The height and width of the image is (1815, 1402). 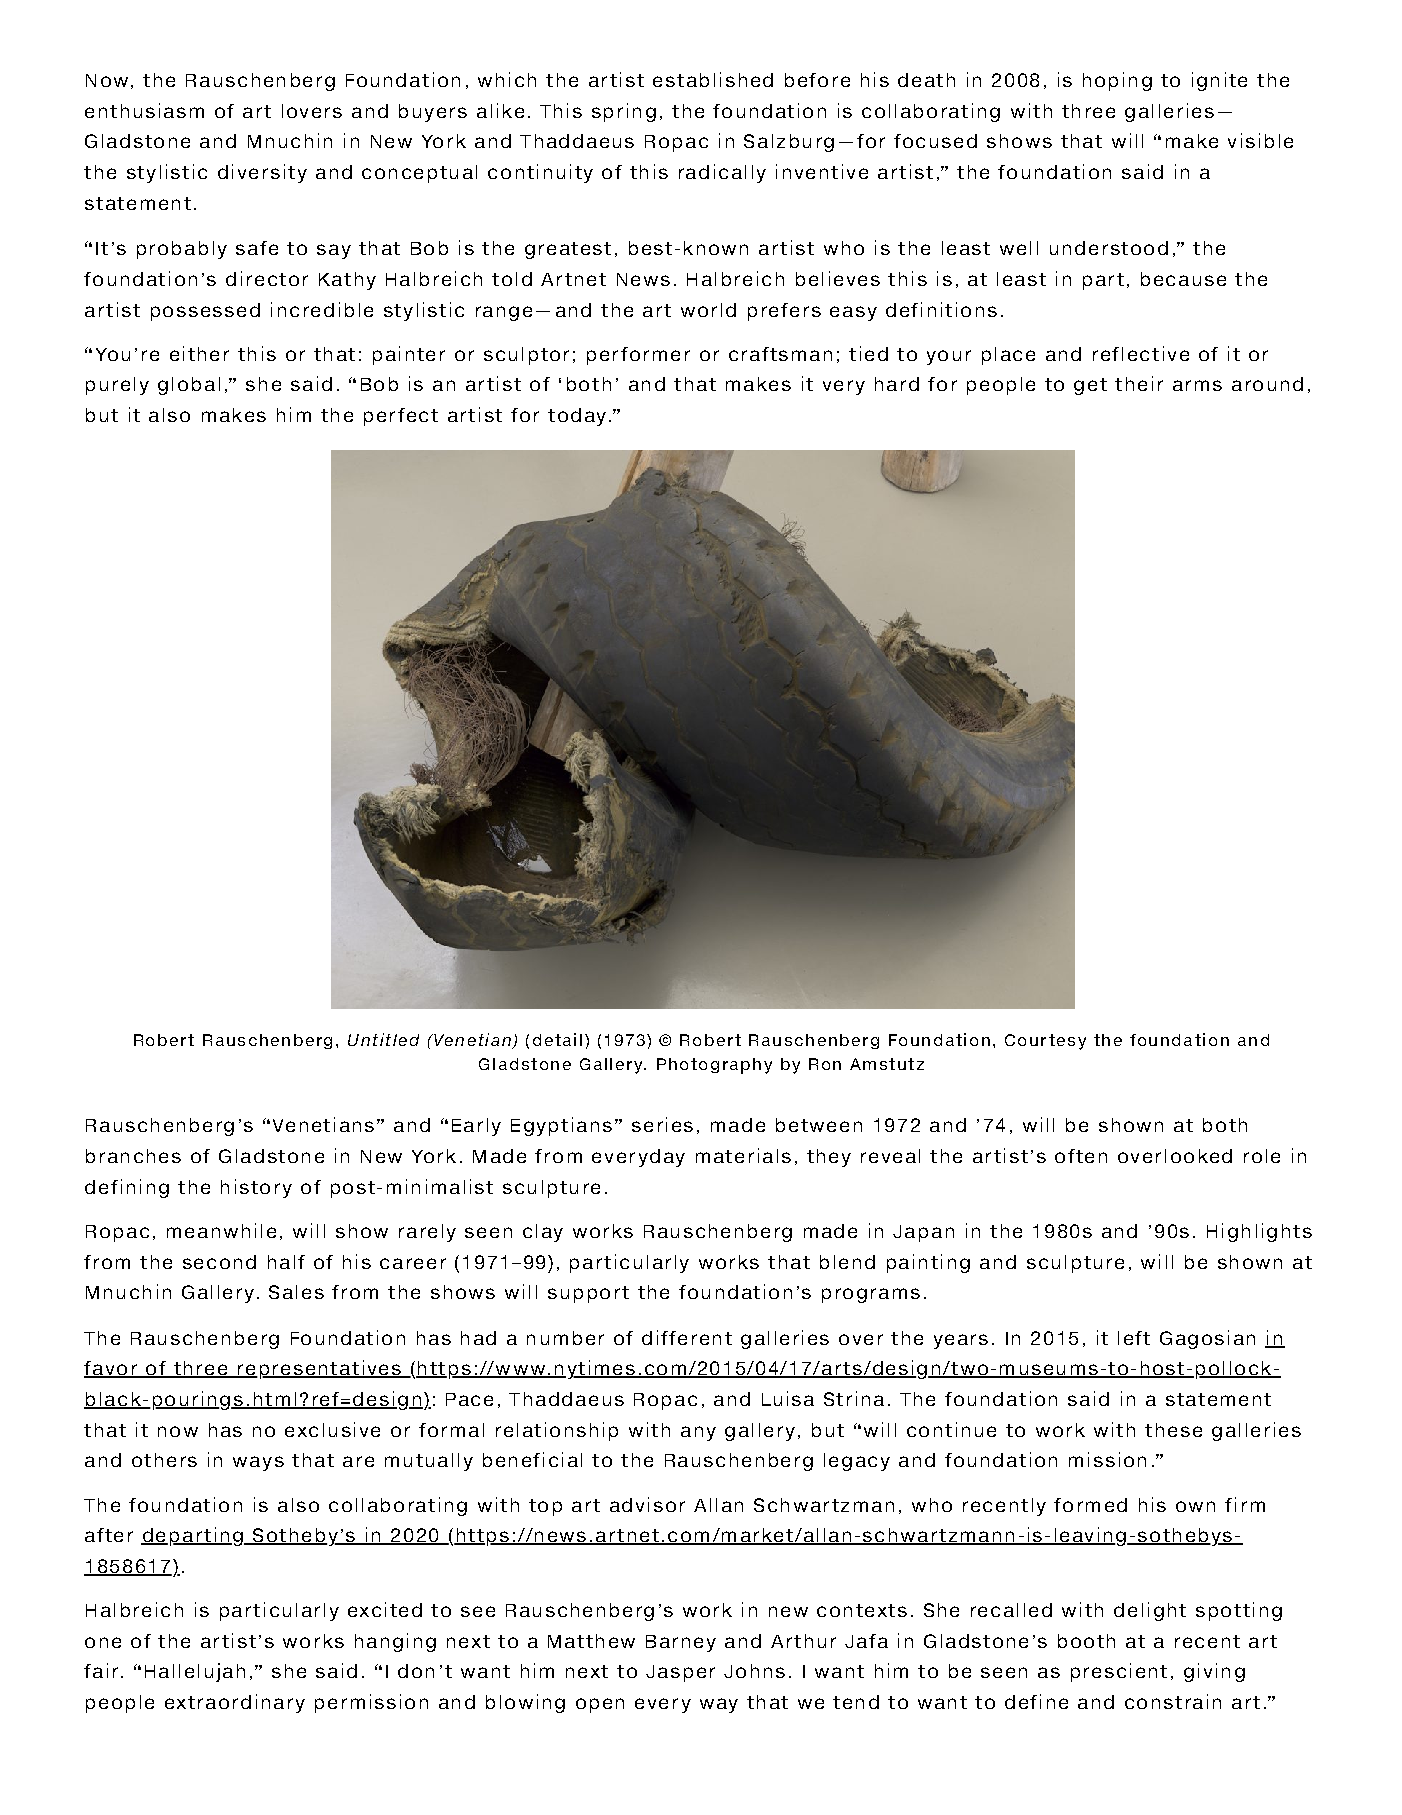 I want to click on Untitled, so click(x=383, y=1039).
